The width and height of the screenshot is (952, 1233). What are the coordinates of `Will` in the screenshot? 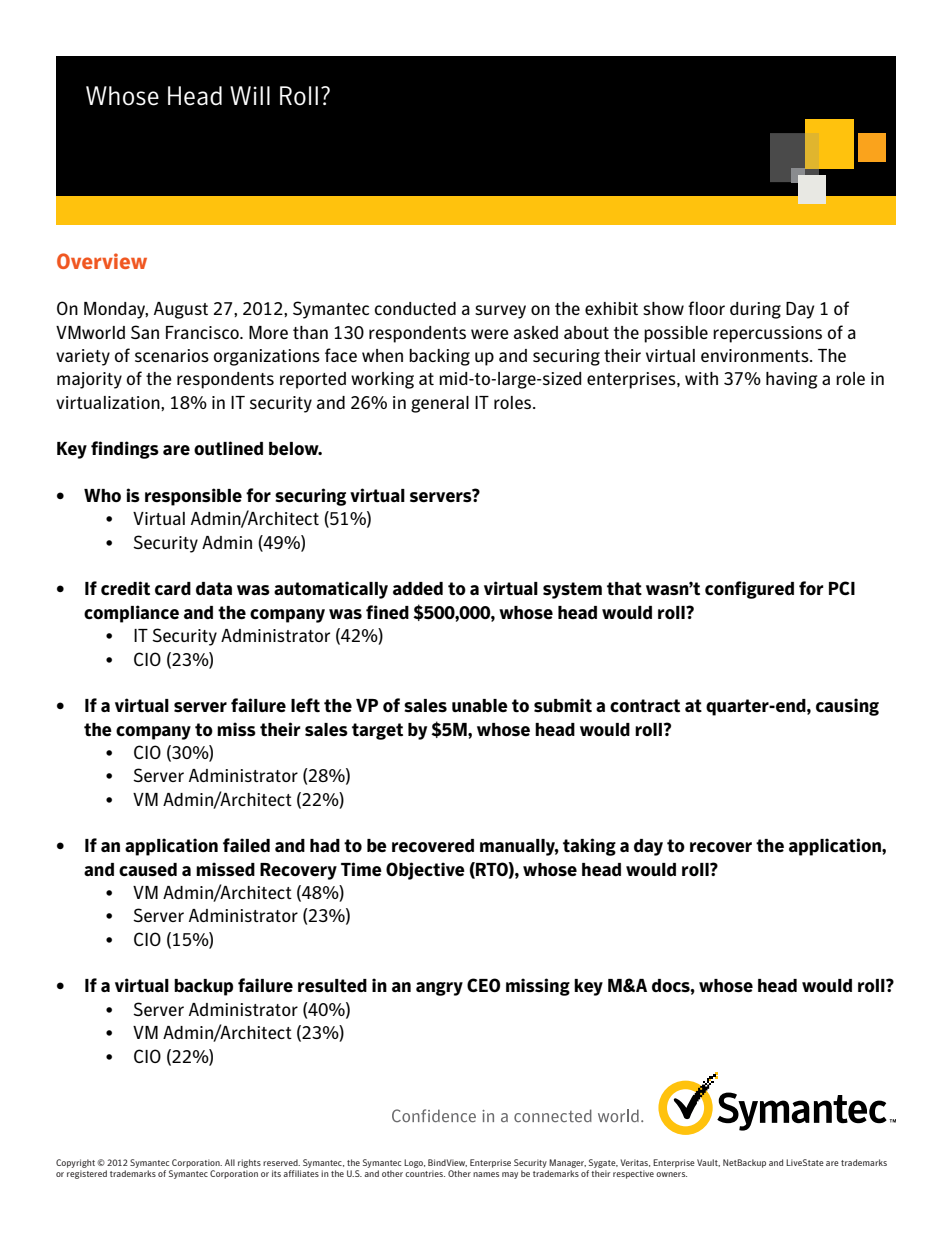 It's located at (250, 95).
